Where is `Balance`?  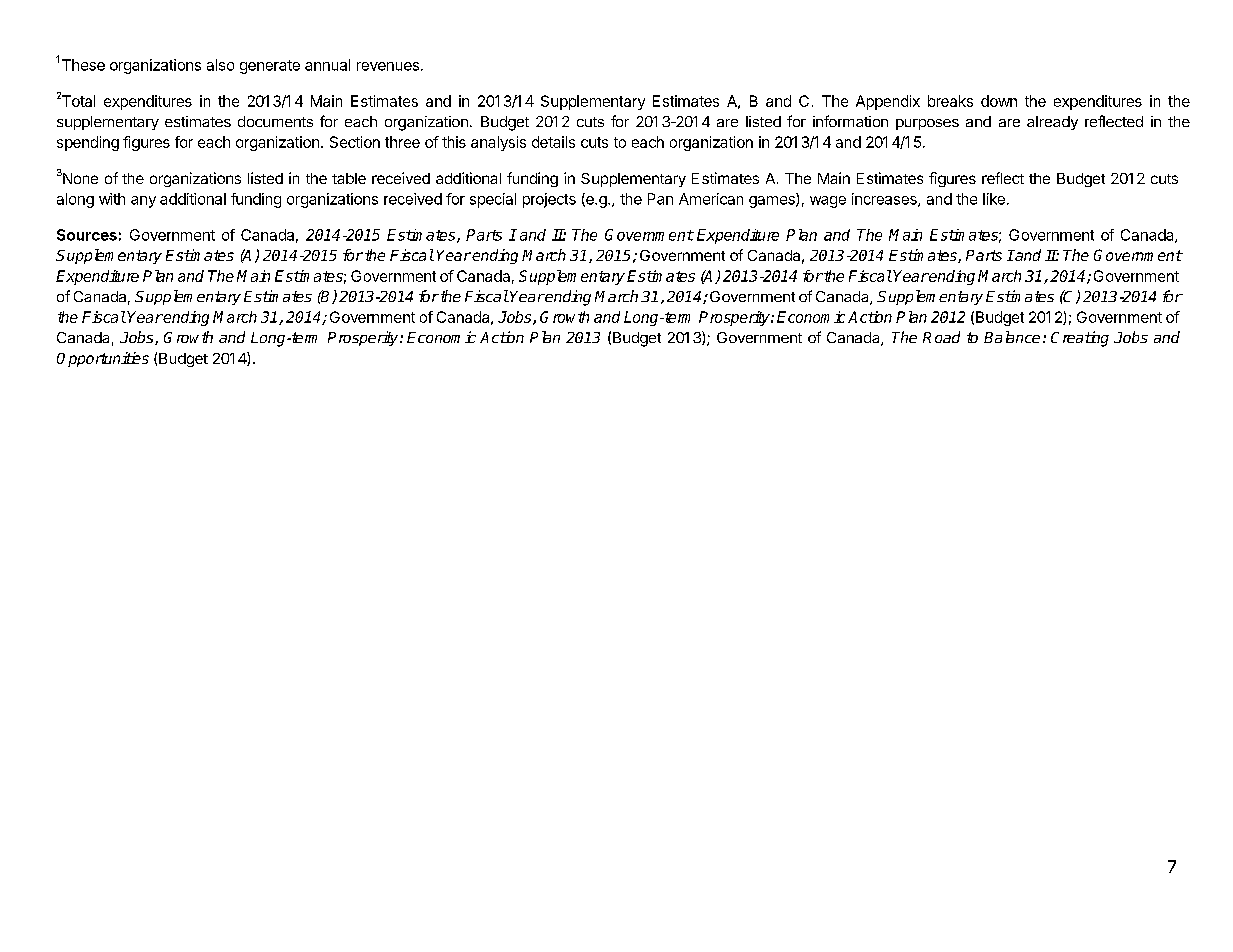 Balance is located at coordinates (1012, 337).
